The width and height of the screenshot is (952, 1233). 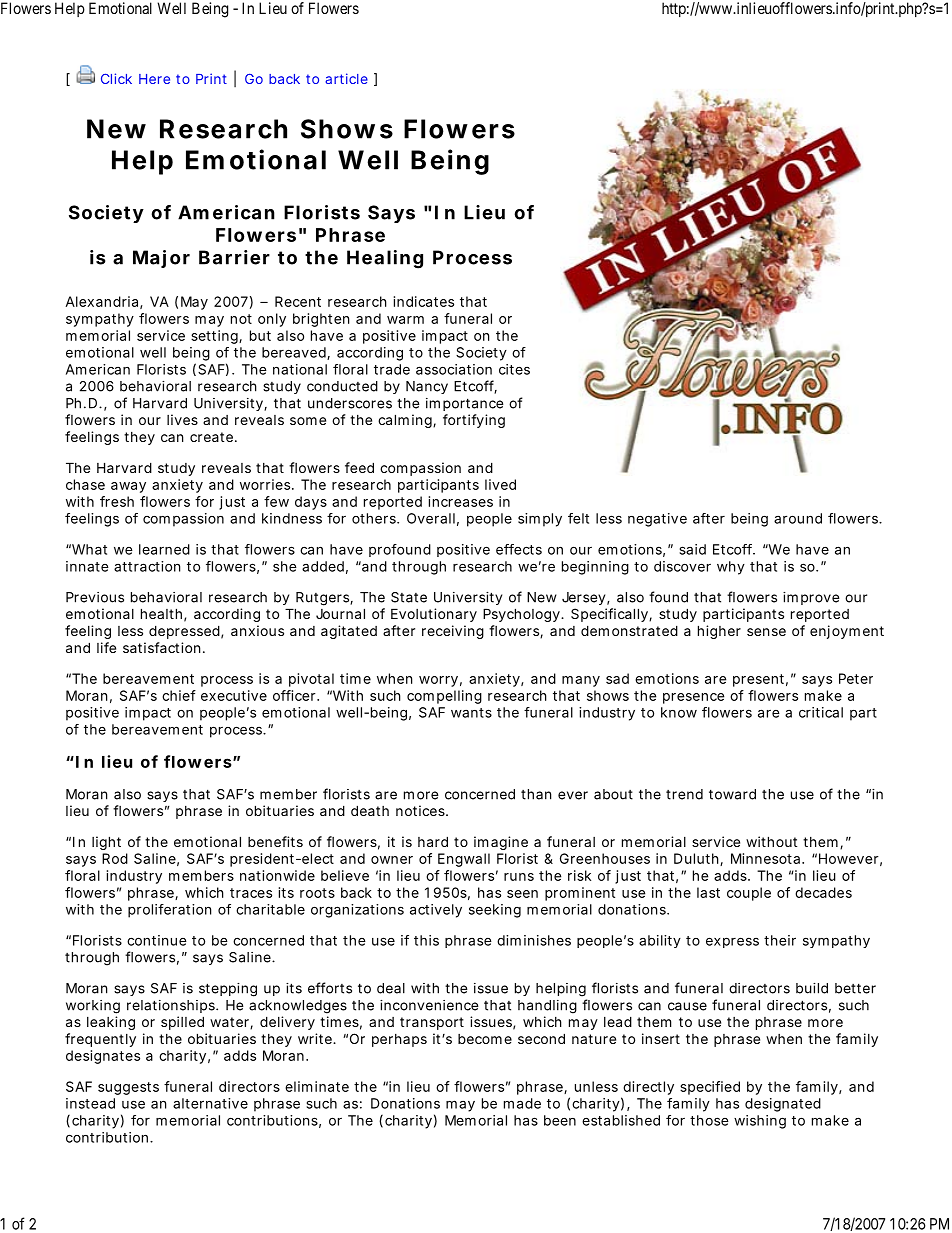 What do you see at coordinates (766, 632) in the screenshot?
I see `sense` at bounding box center [766, 632].
